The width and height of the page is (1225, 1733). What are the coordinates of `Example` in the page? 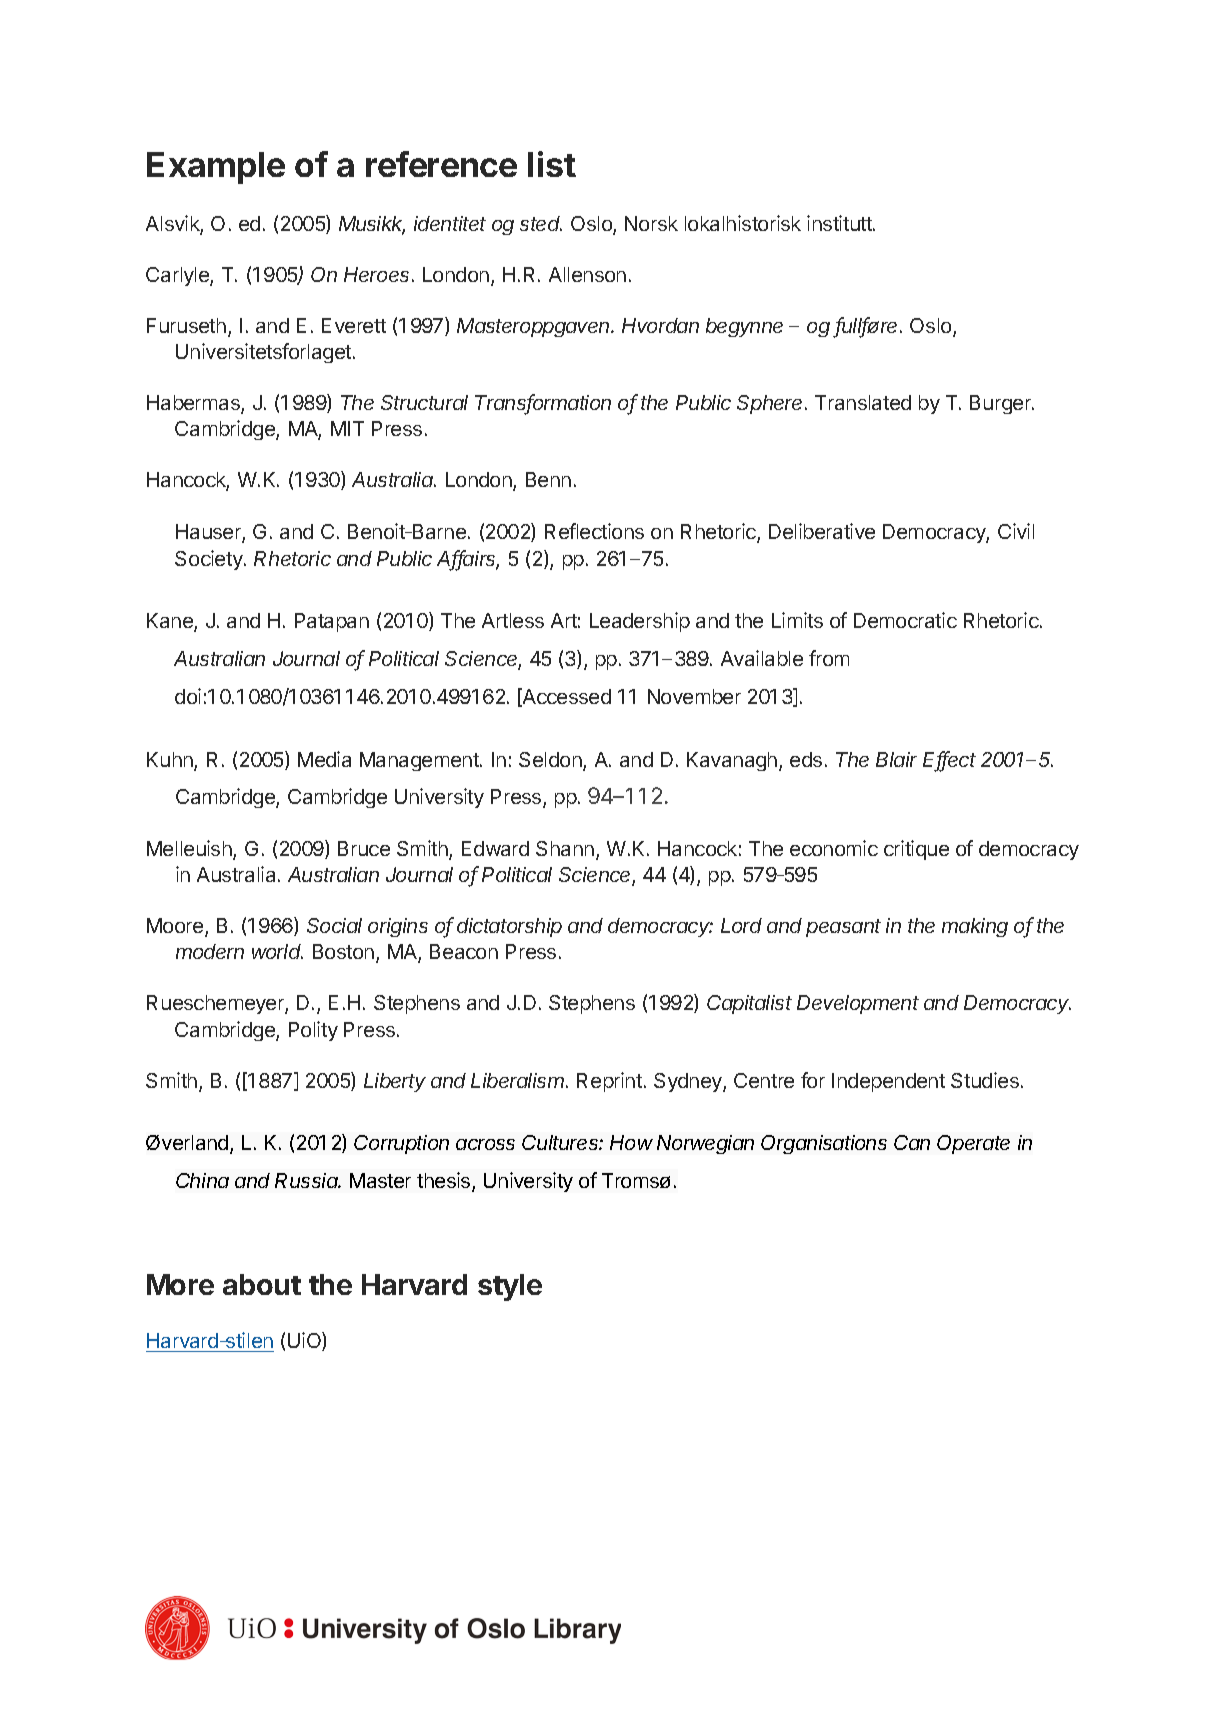 It's located at (216, 168).
